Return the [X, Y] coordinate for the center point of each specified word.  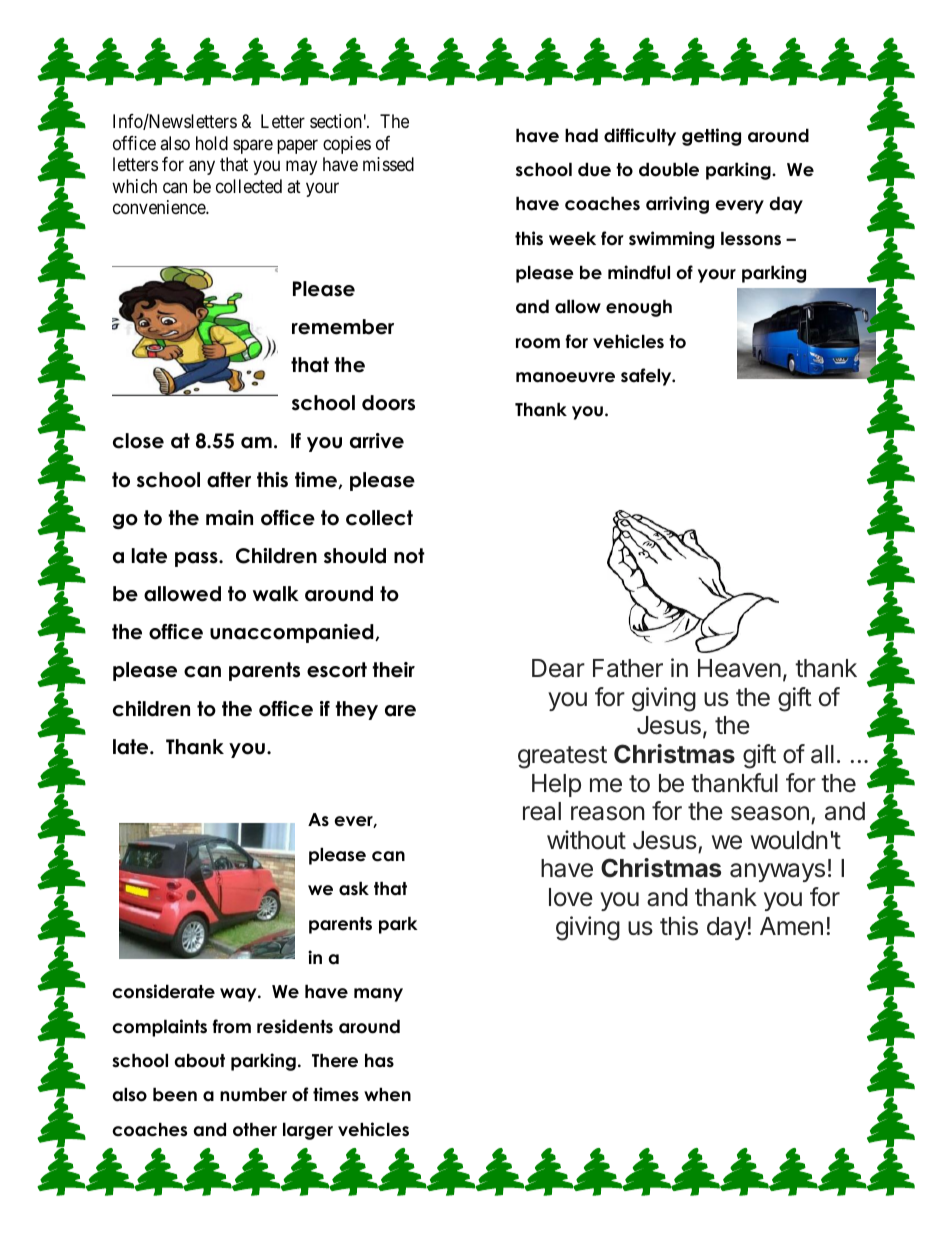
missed [388, 164]
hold [212, 143]
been [175, 1094]
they [356, 710]
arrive [377, 441]
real [542, 811]
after [229, 480]
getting [711, 137]
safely [647, 377]
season [770, 813]
